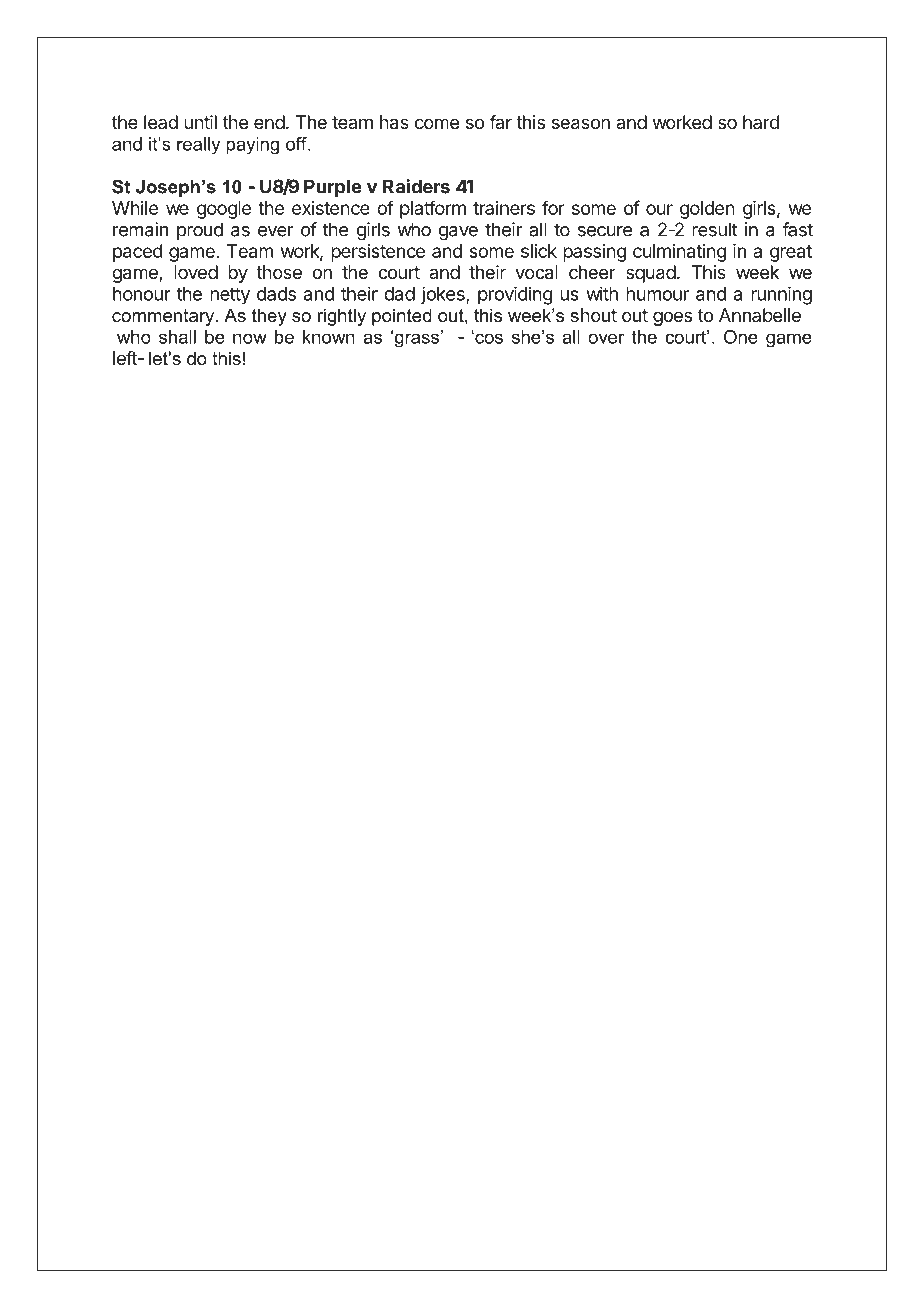  What do you see at coordinates (761, 122) in the document?
I see `hard` at bounding box center [761, 122].
